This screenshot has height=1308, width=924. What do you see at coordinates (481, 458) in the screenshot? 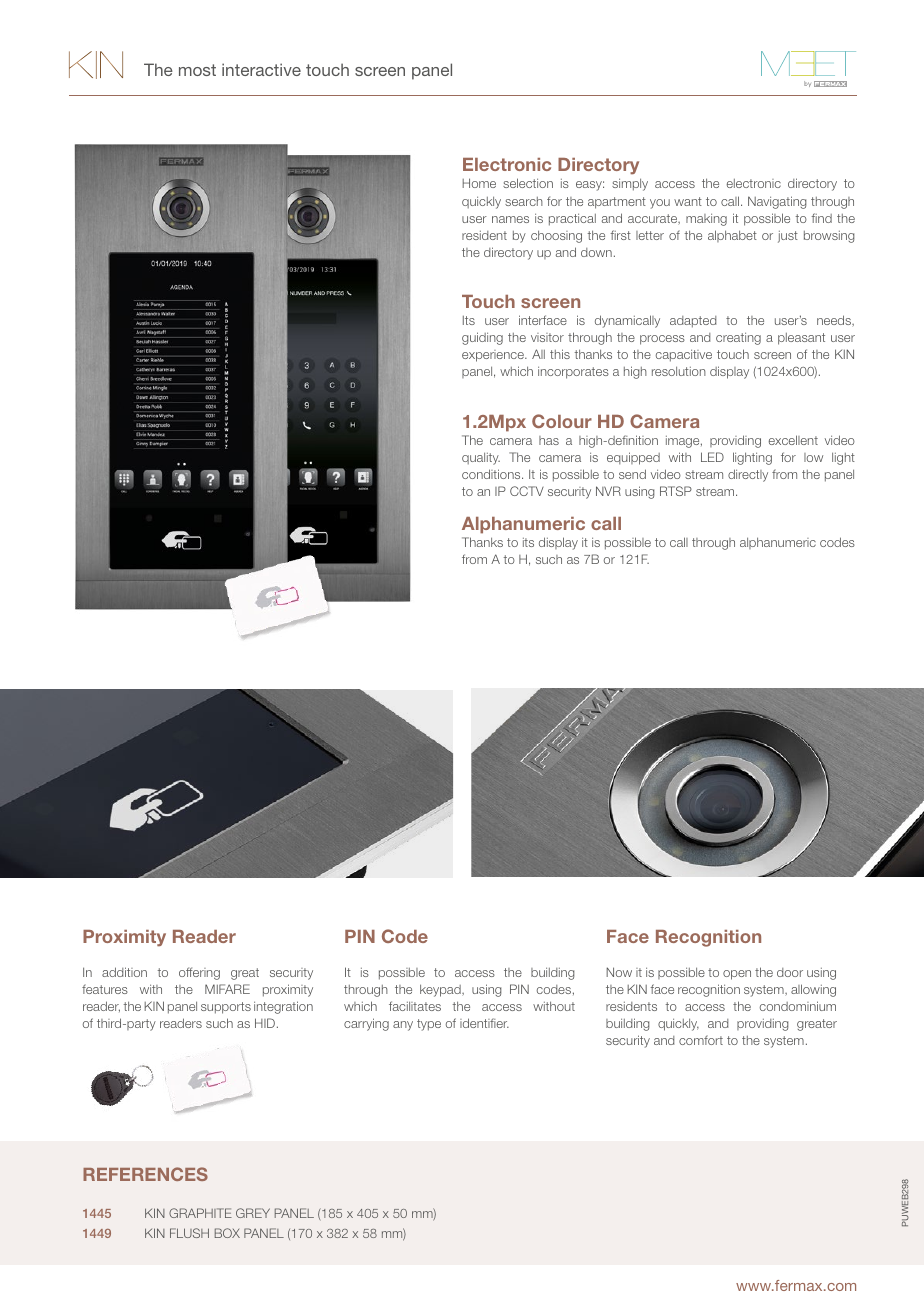
I see `quality` at bounding box center [481, 458].
